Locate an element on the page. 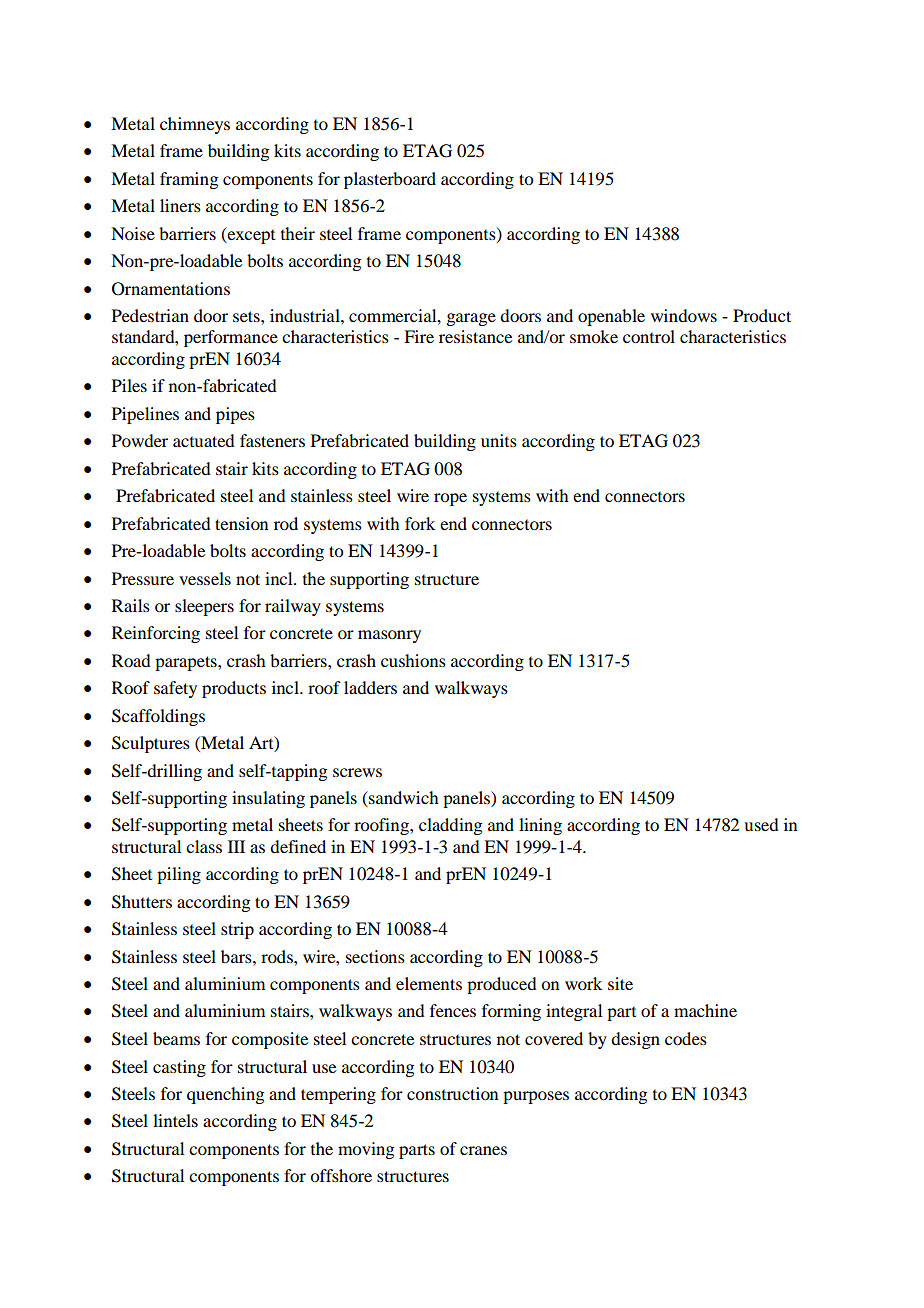  class is located at coordinates (204, 846).
